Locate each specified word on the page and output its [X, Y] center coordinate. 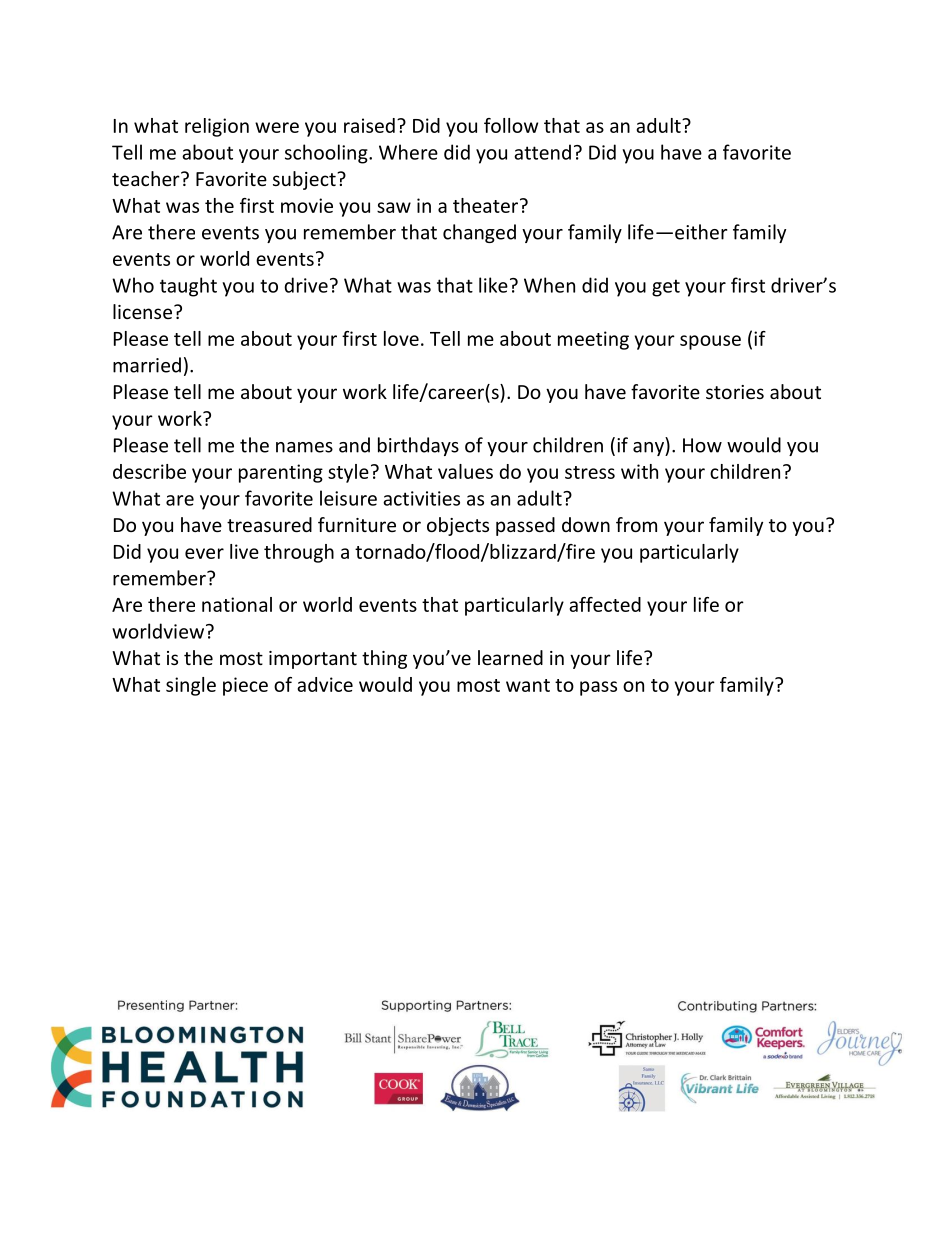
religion [217, 127]
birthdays [418, 446]
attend [542, 152]
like [493, 285]
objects [458, 526]
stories [735, 392]
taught [188, 287]
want [528, 685]
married [147, 365]
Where [408, 152]
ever [204, 553]
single [191, 686]
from [636, 524]
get [666, 288]
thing [384, 659]
